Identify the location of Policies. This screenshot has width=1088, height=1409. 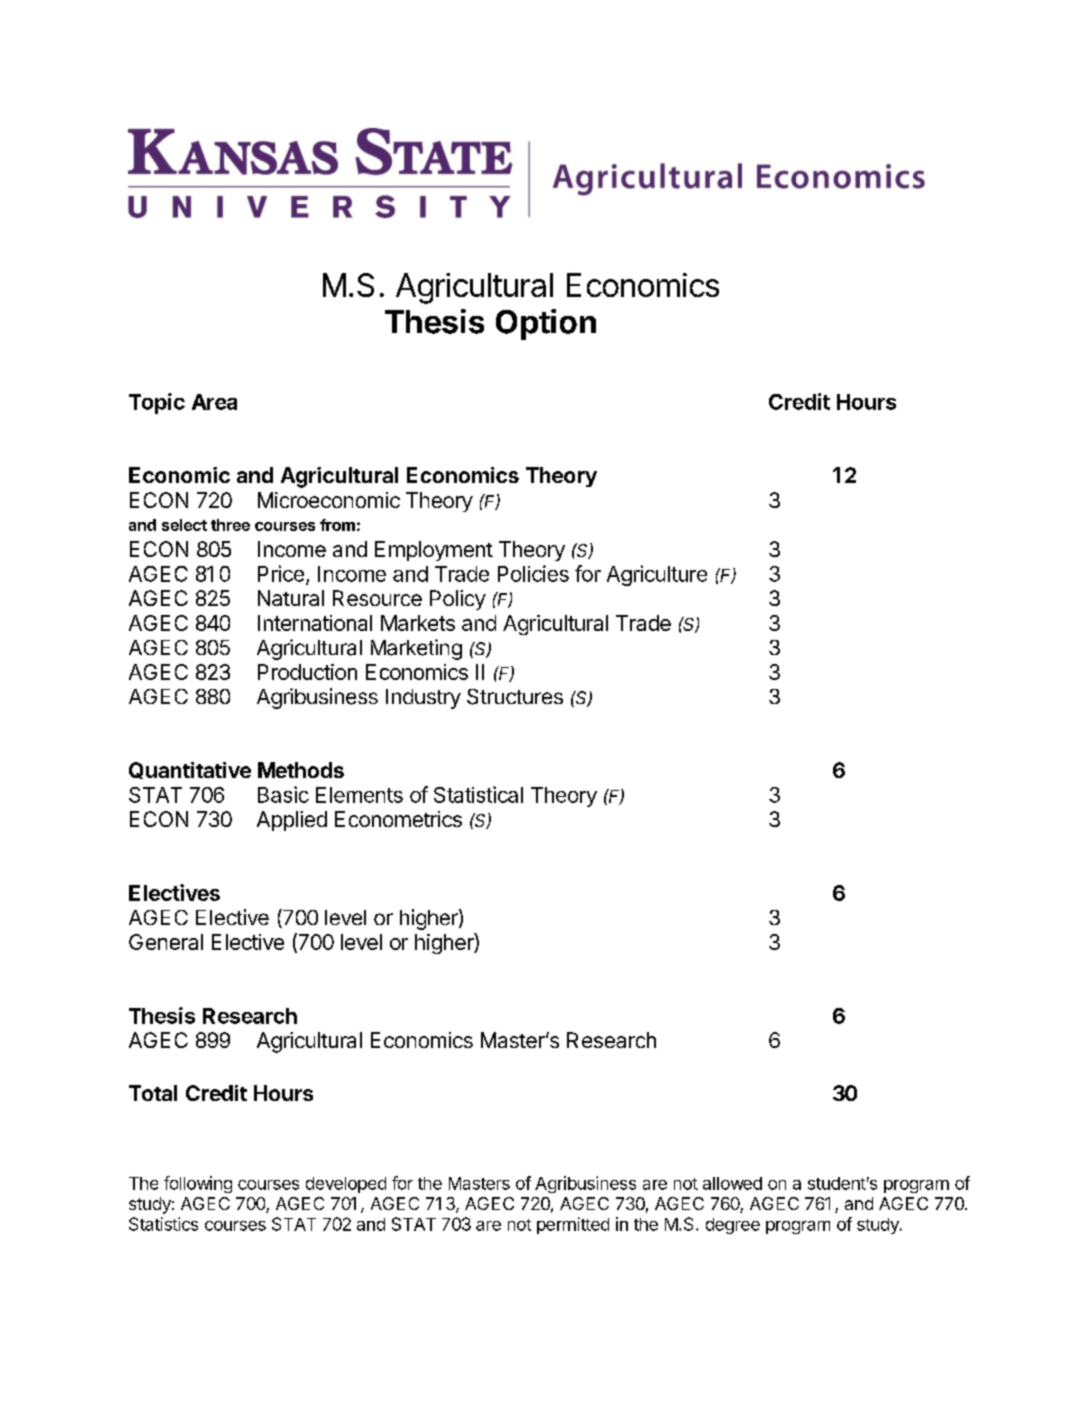
(533, 573).
